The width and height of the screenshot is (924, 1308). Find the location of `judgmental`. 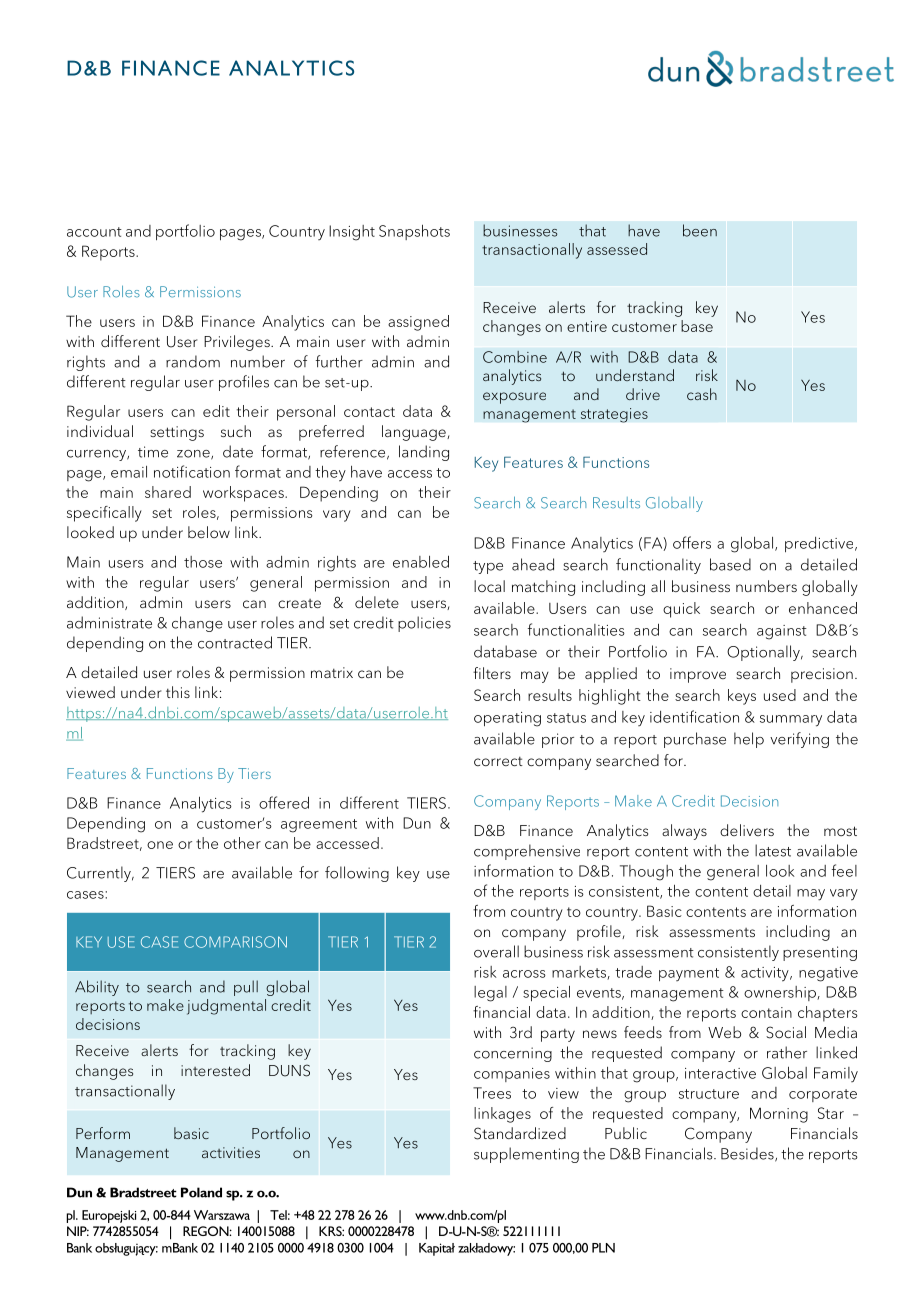

judgmental is located at coordinates (226, 1007).
